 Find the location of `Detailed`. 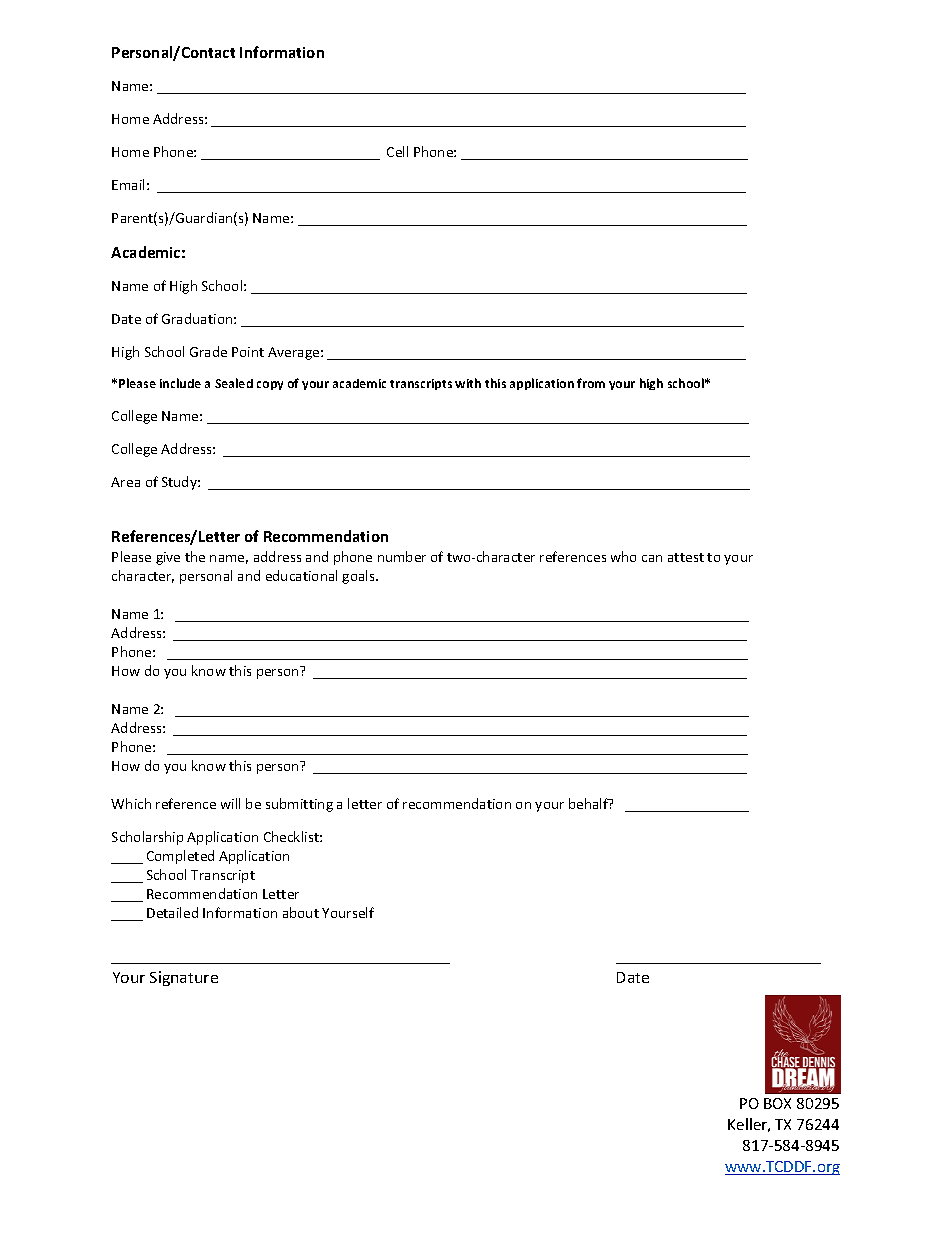

Detailed is located at coordinates (172, 912).
